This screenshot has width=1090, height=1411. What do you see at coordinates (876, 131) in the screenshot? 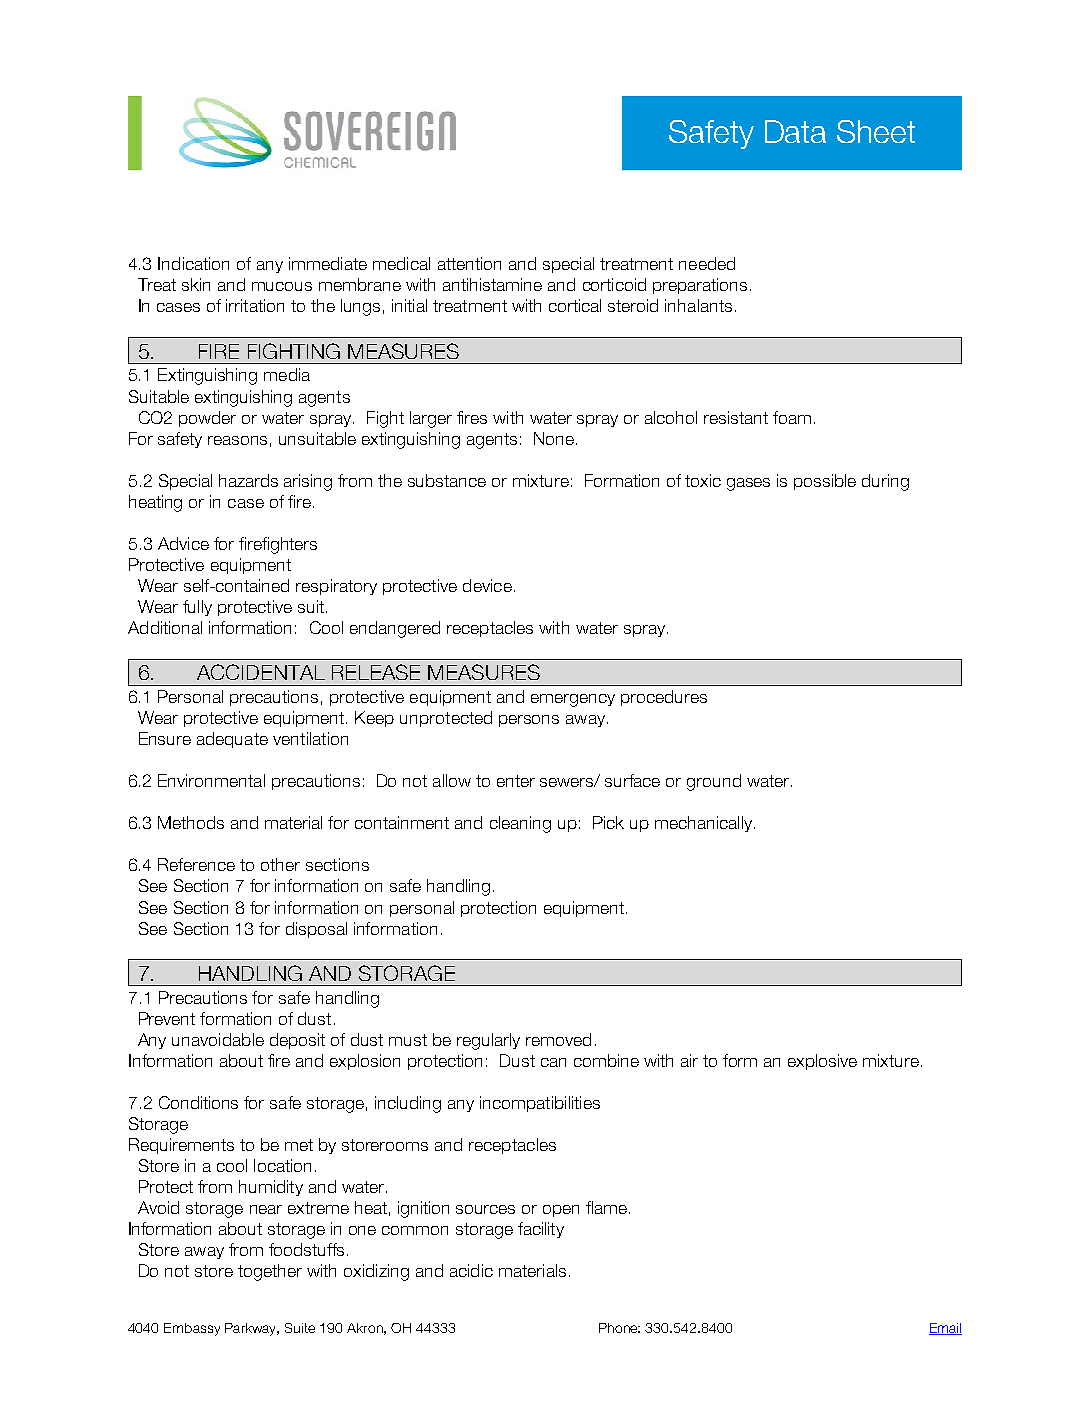
I see `Sheet` at bounding box center [876, 131].
